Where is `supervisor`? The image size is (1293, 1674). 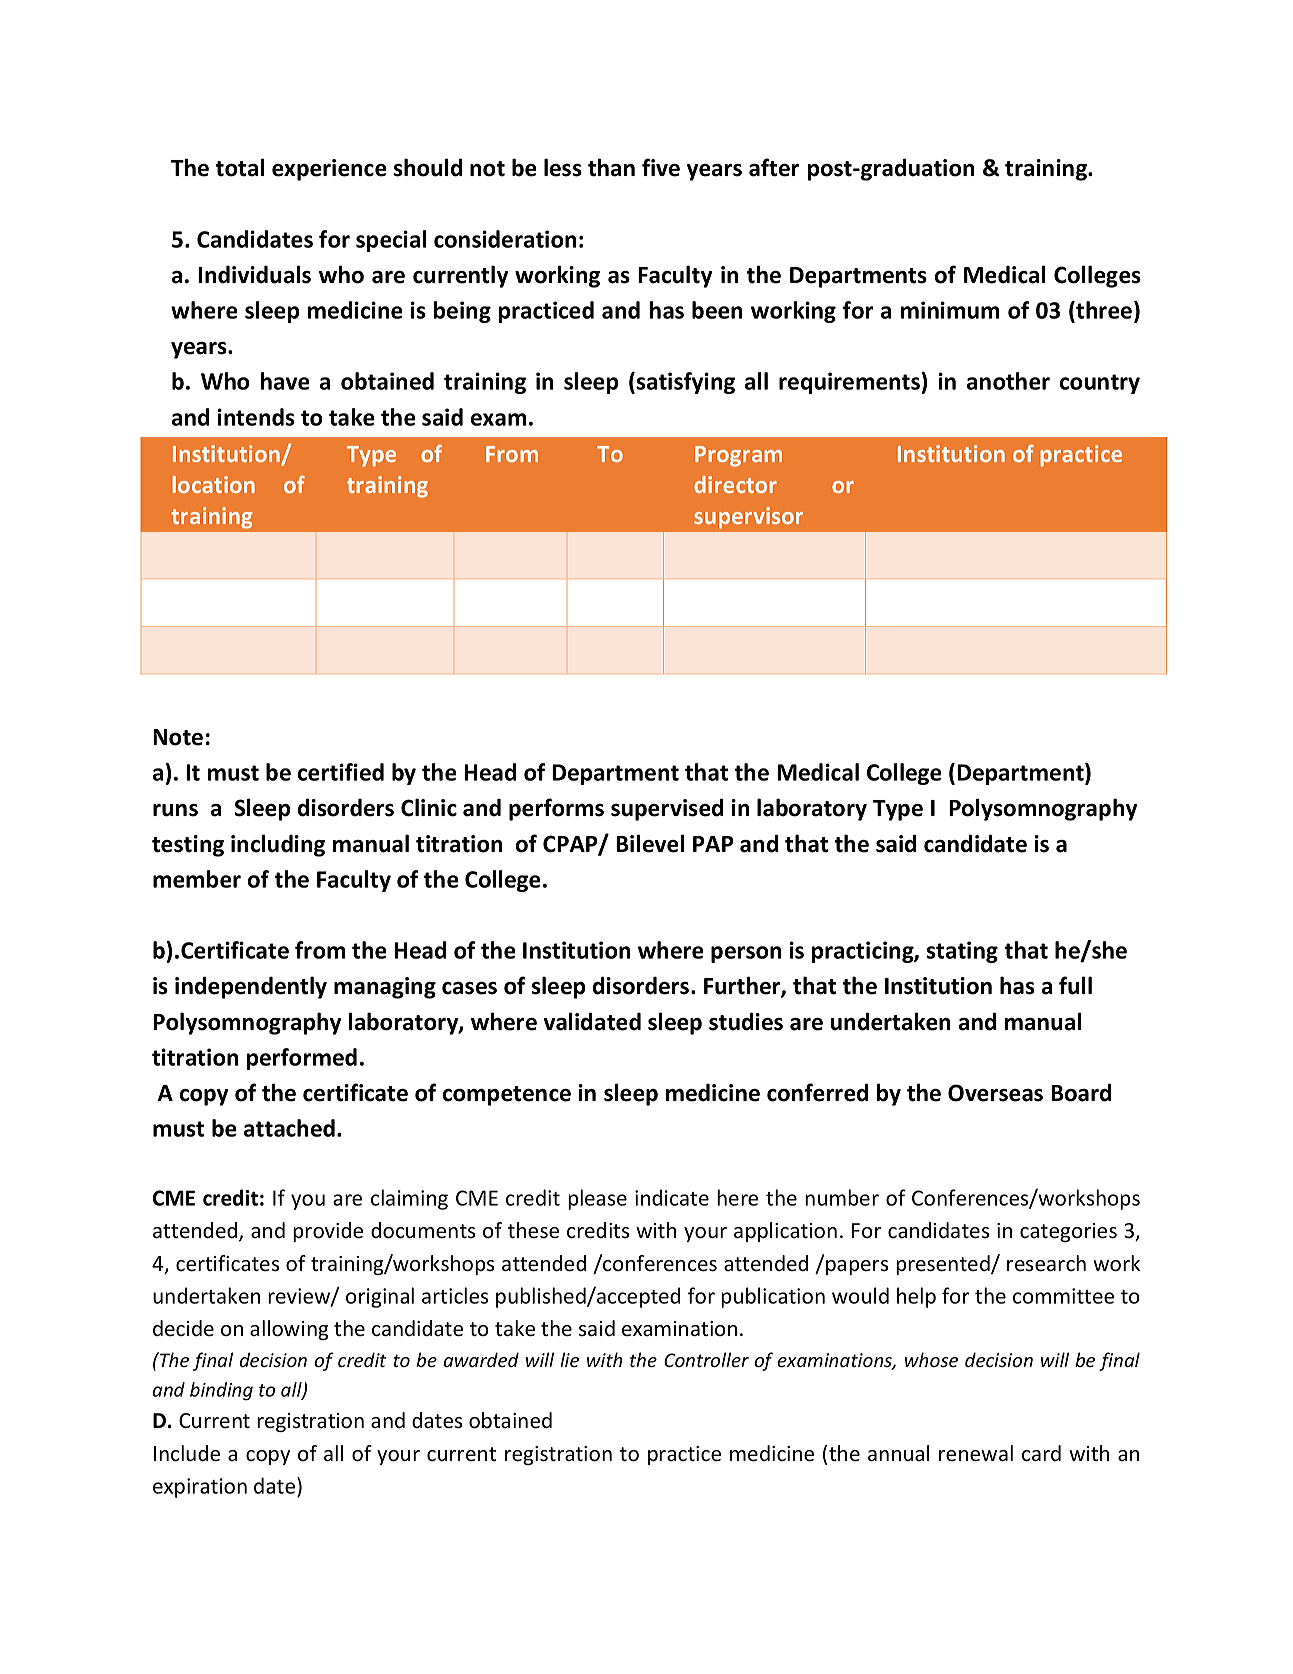 supervisor is located at coordinates (748, 518).
